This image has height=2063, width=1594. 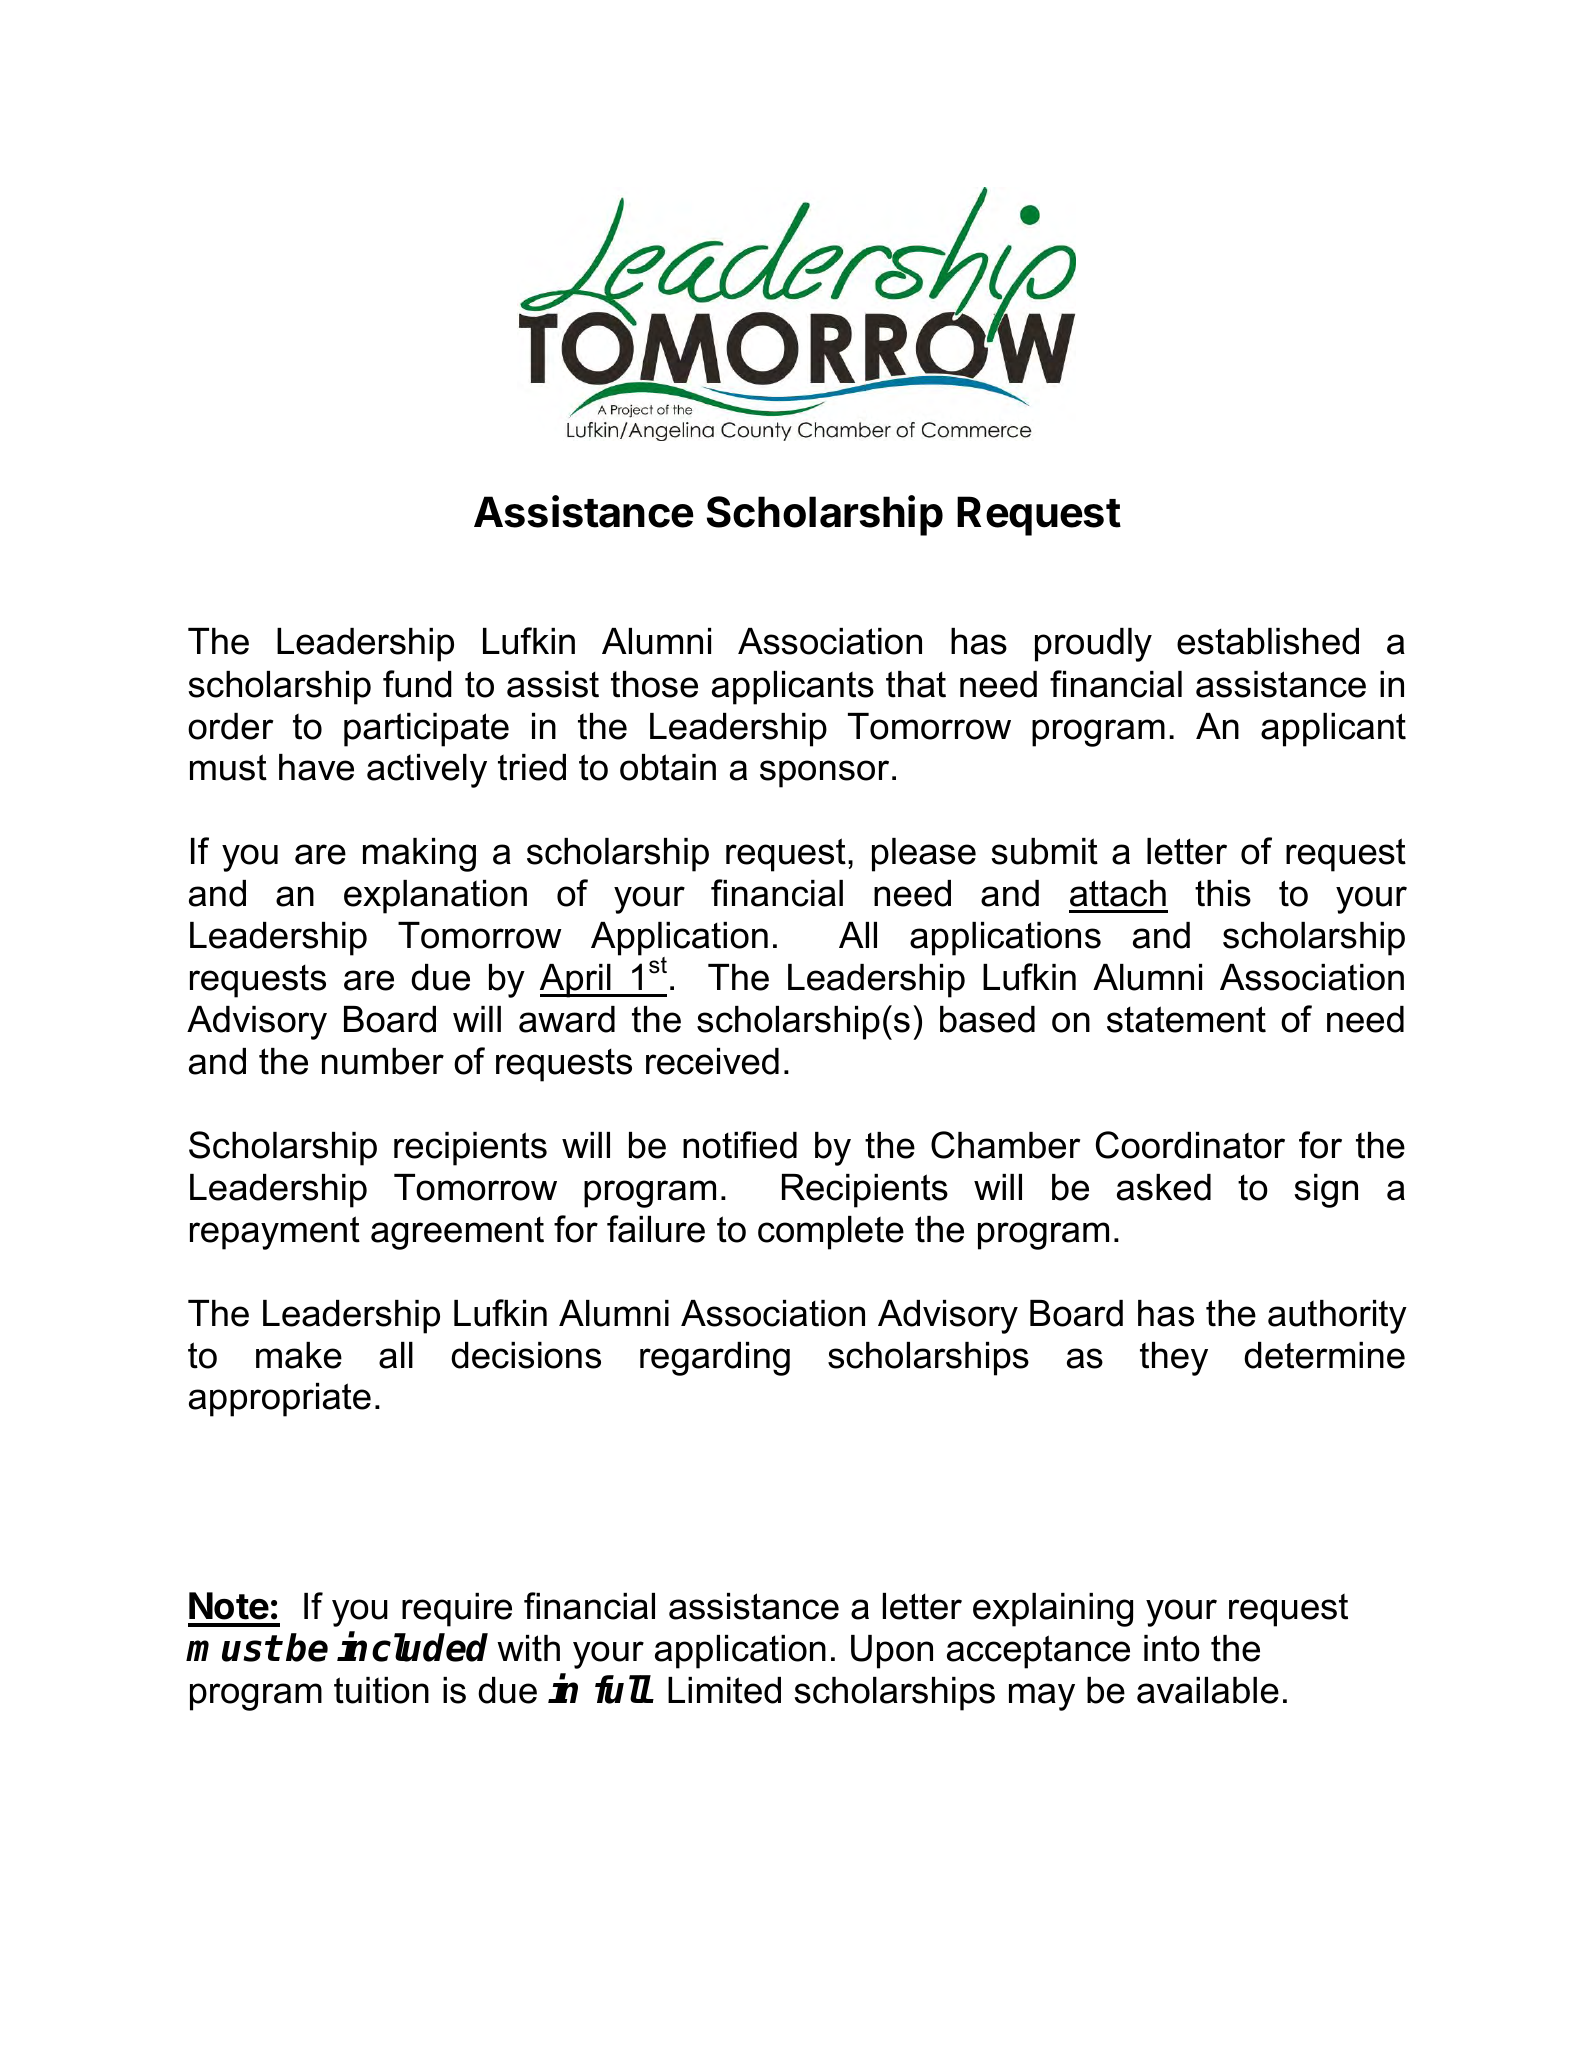 I want to click on Coordinator, so click(x=1190, y=1145).
